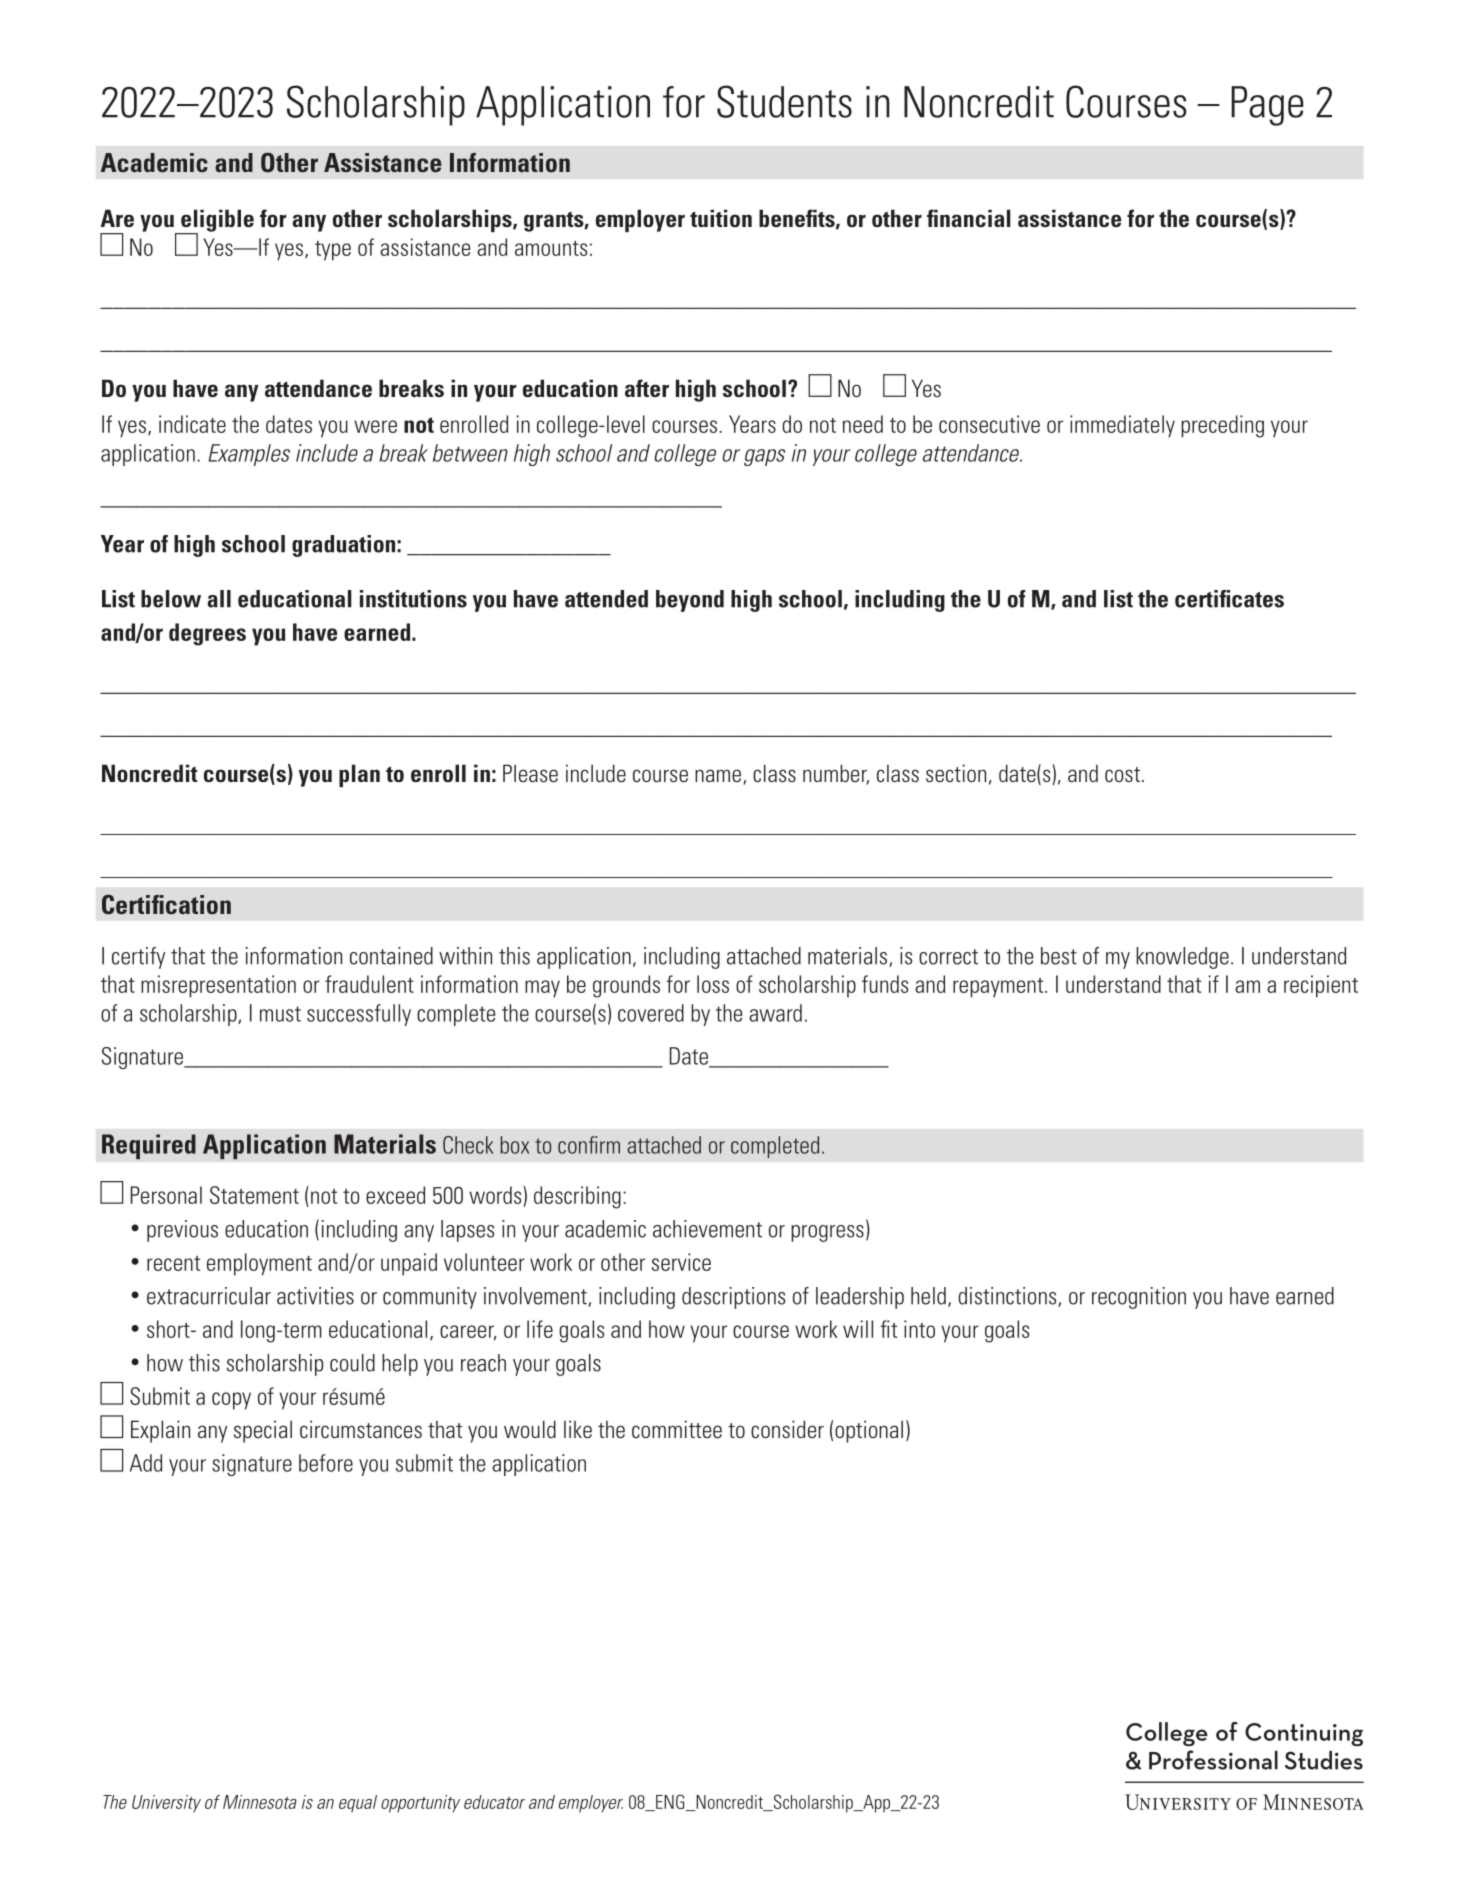 The image size is (1464, 1894). I want to click on degrees, so click(207, 634).
